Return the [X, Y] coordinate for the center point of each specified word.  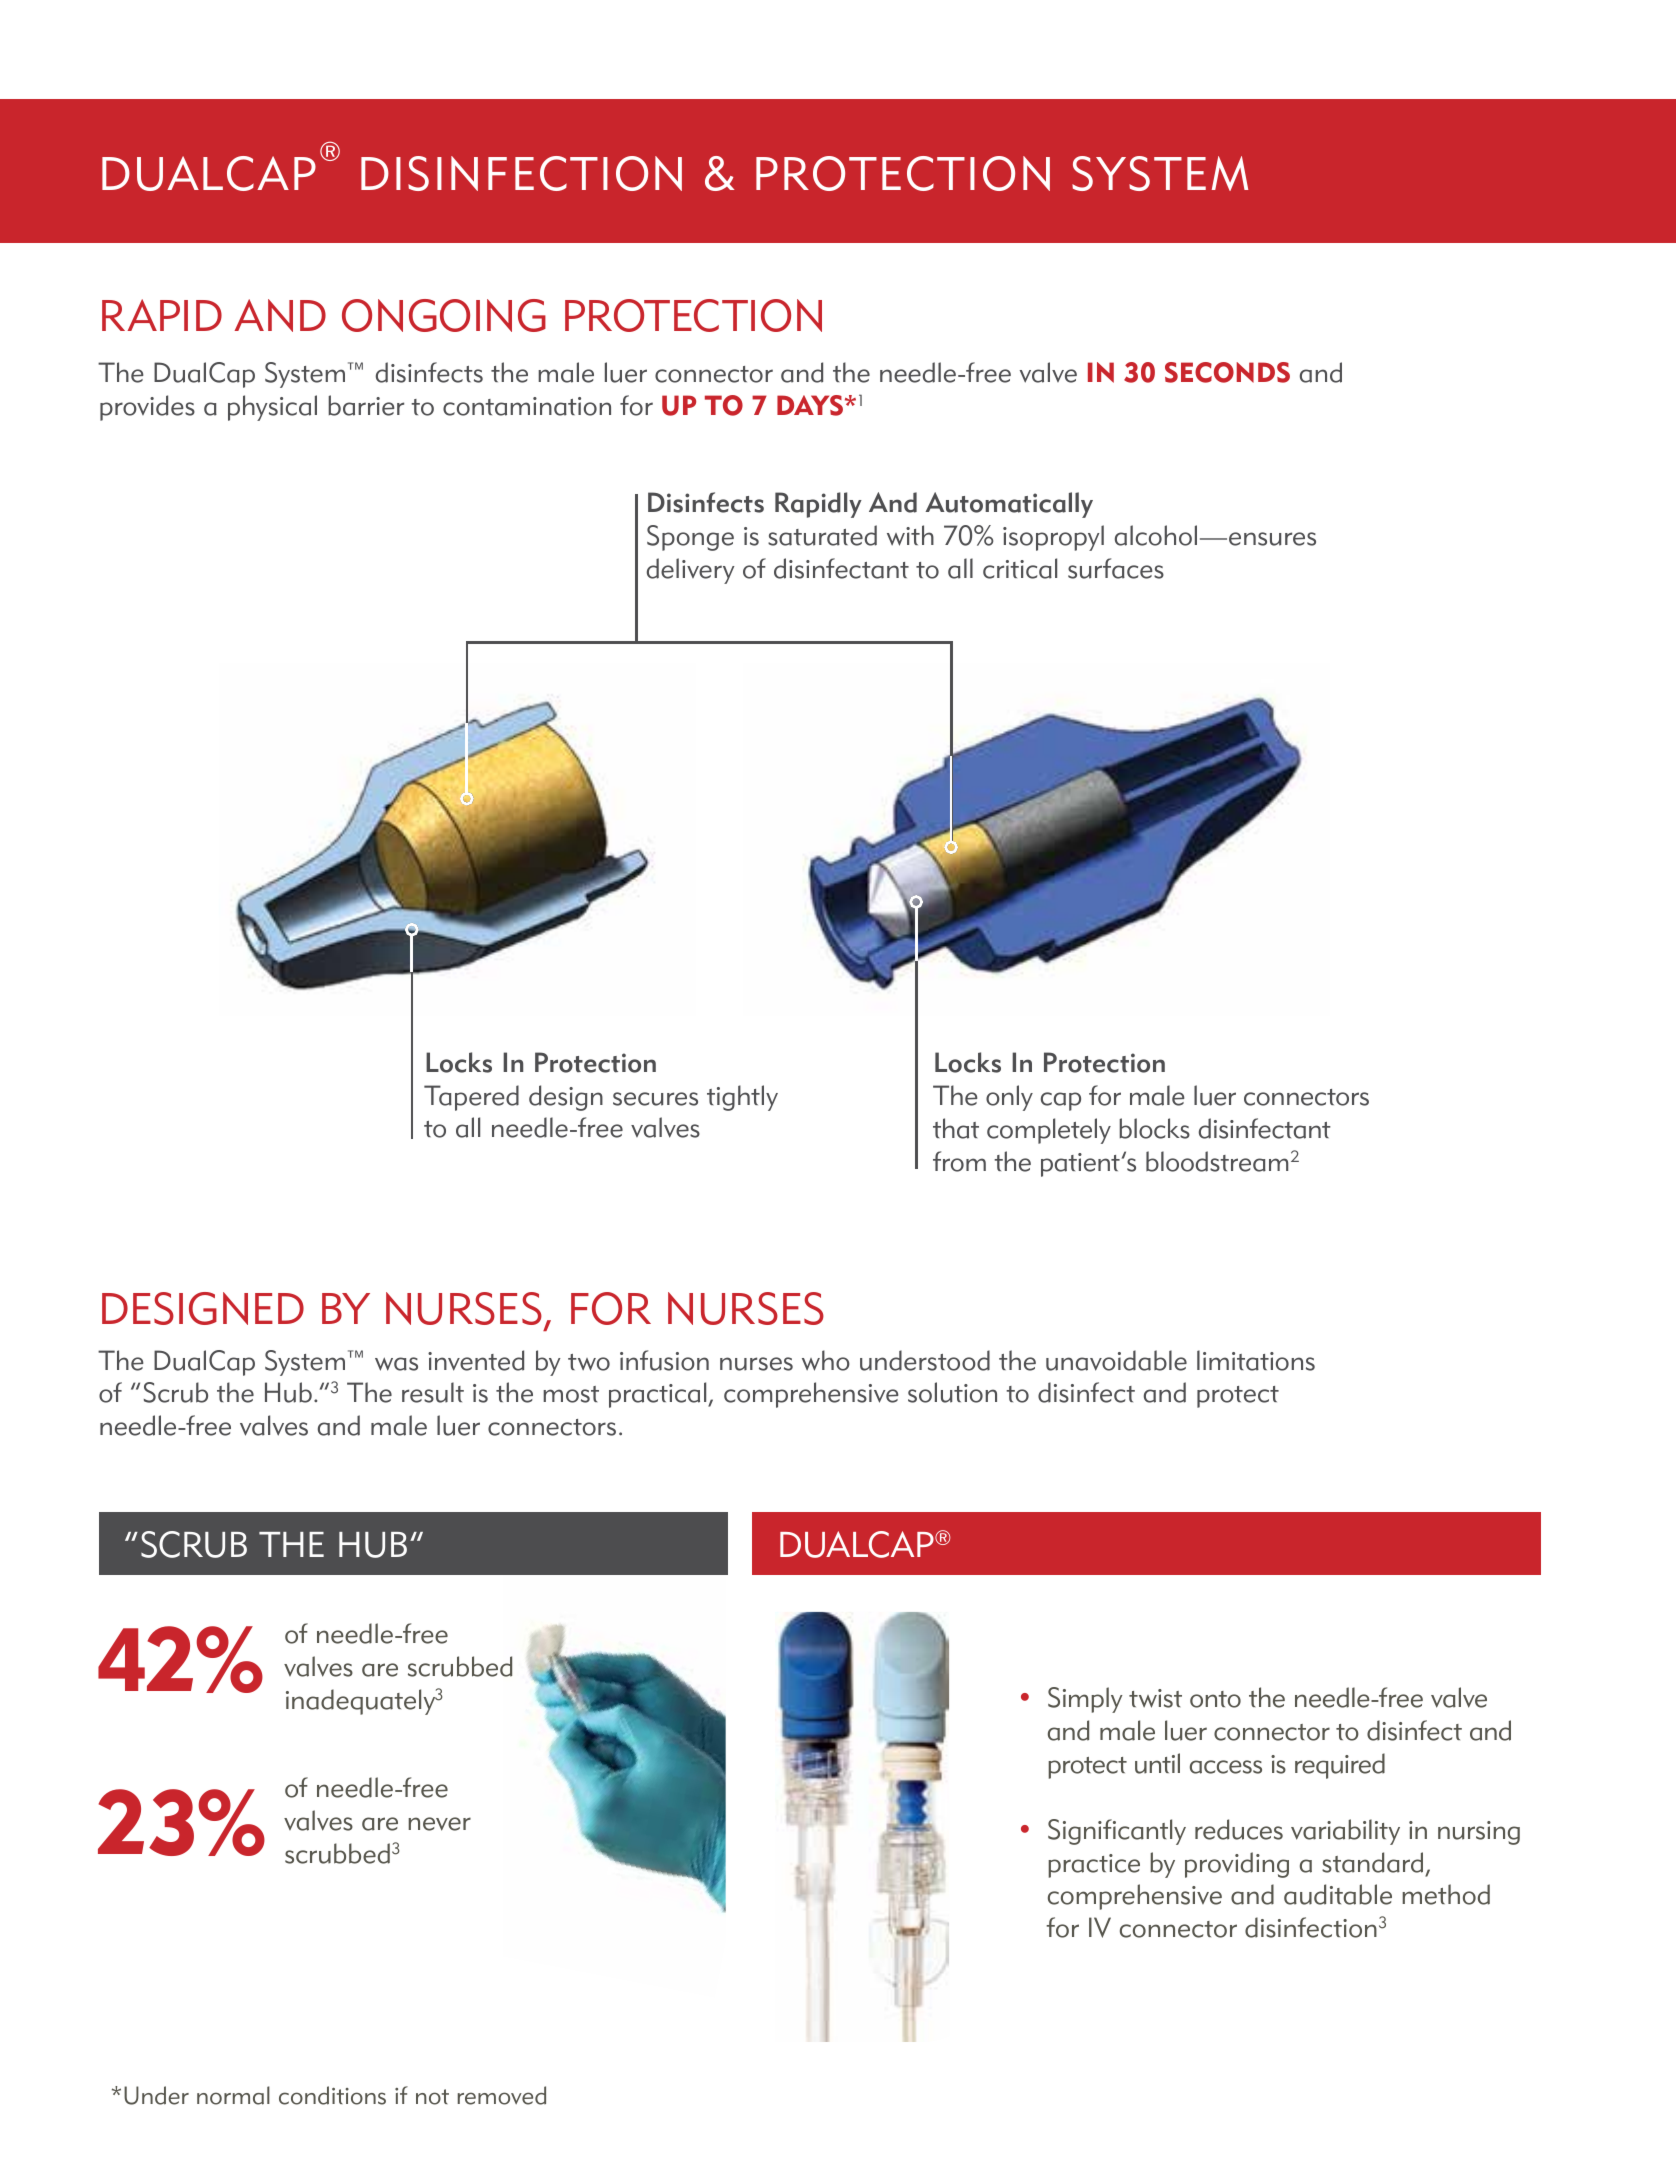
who [826, 1360]
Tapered [471, 1098]
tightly [742, 1098]
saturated [822, 535]
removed [502, 2095]
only [1009, 1098]
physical [272, 408]
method [1446, 1894]
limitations [1256, 1360]
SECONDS [1227, 372]
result [433, 1392]
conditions [332, 2095]
